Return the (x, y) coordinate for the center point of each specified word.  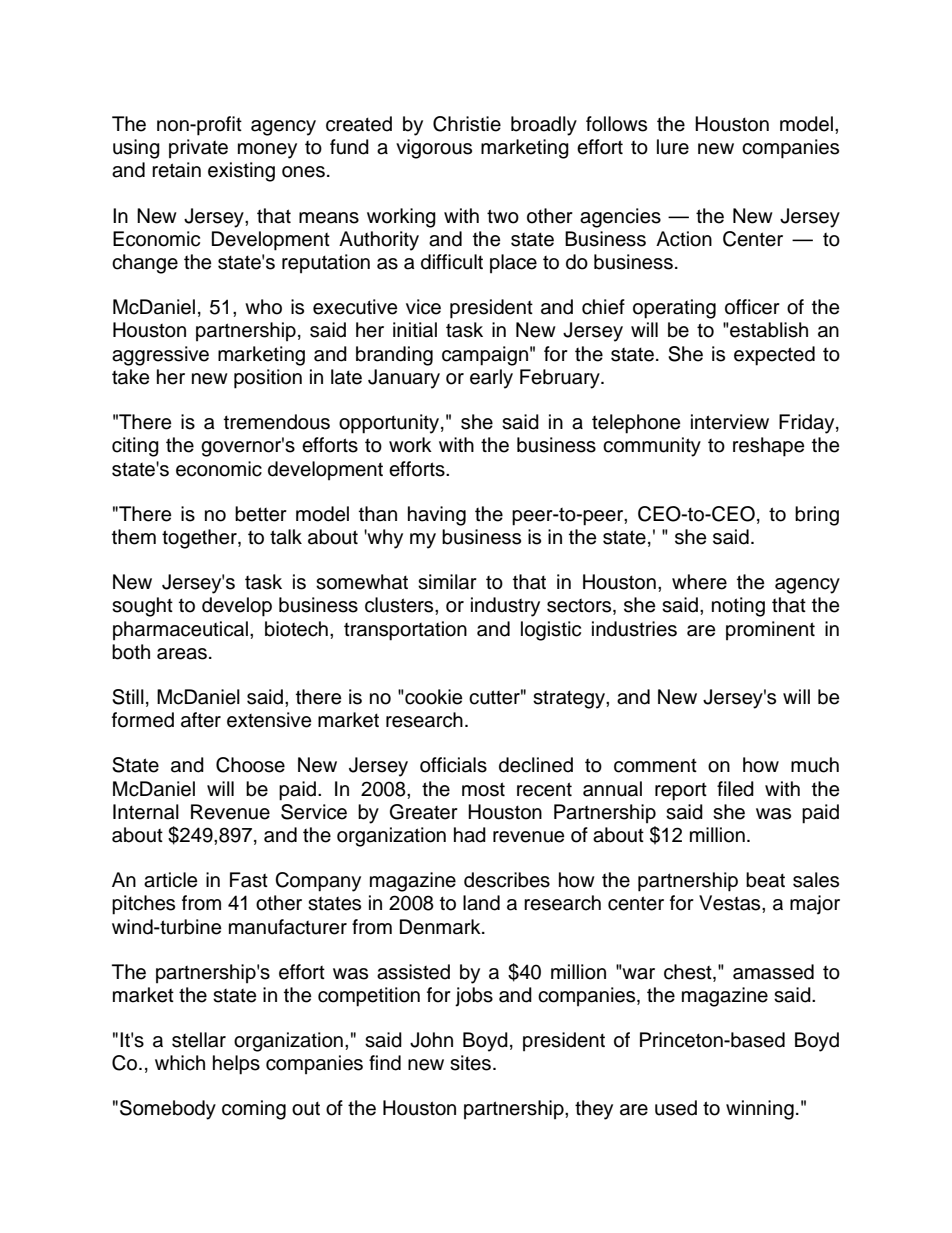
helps (236, 1065)
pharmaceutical (180, 631)
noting (738, 607)
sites (470, 1063)
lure (673, 147)
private (198, 149)
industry (505, 607)
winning (760, 1110)
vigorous (434, 149)
